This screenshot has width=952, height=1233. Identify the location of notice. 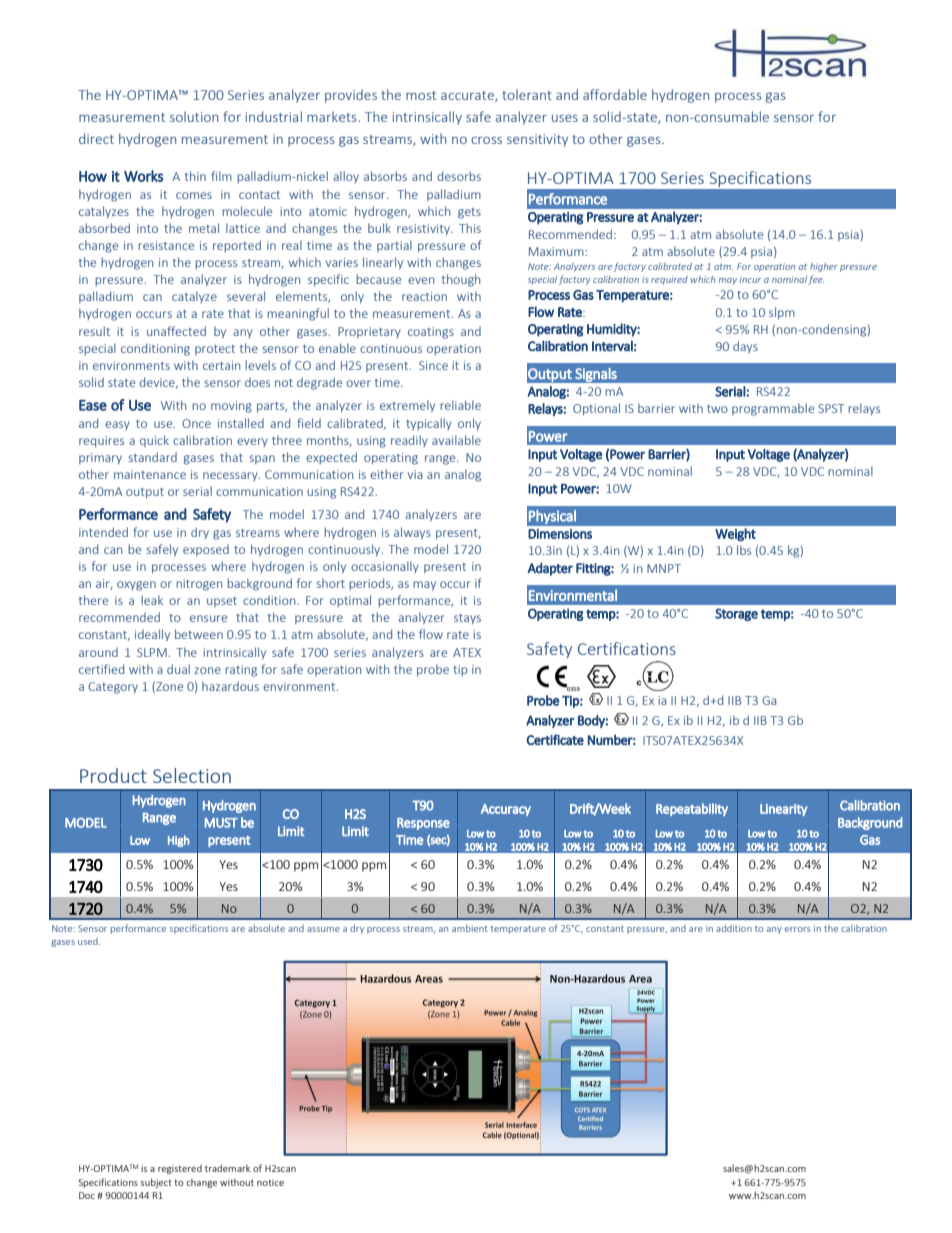
(270, 1182).
